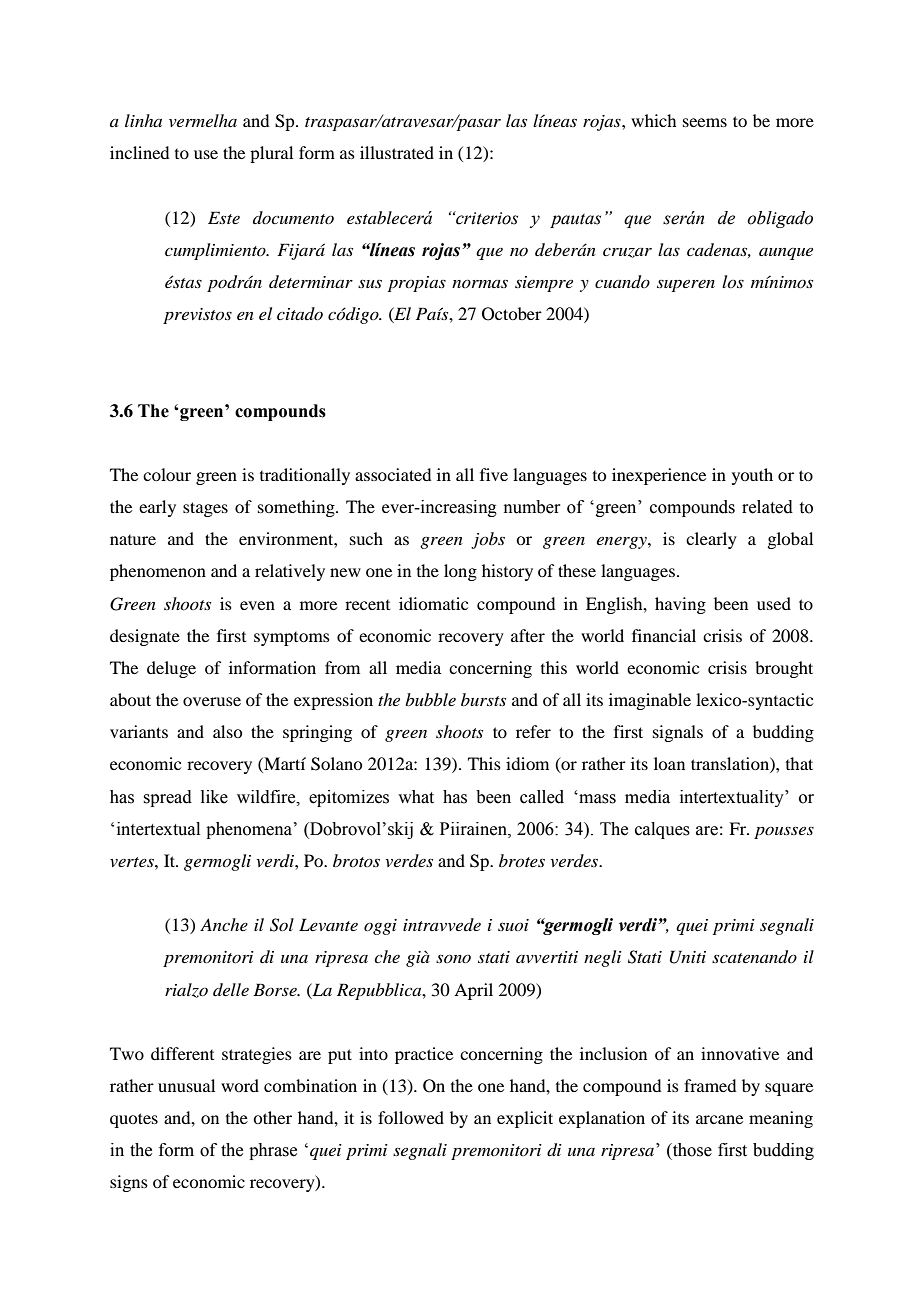 This image has width=924, height=1308. Describe the element at coordinates (411, 1117) in the image. I see `followed` at that location.
